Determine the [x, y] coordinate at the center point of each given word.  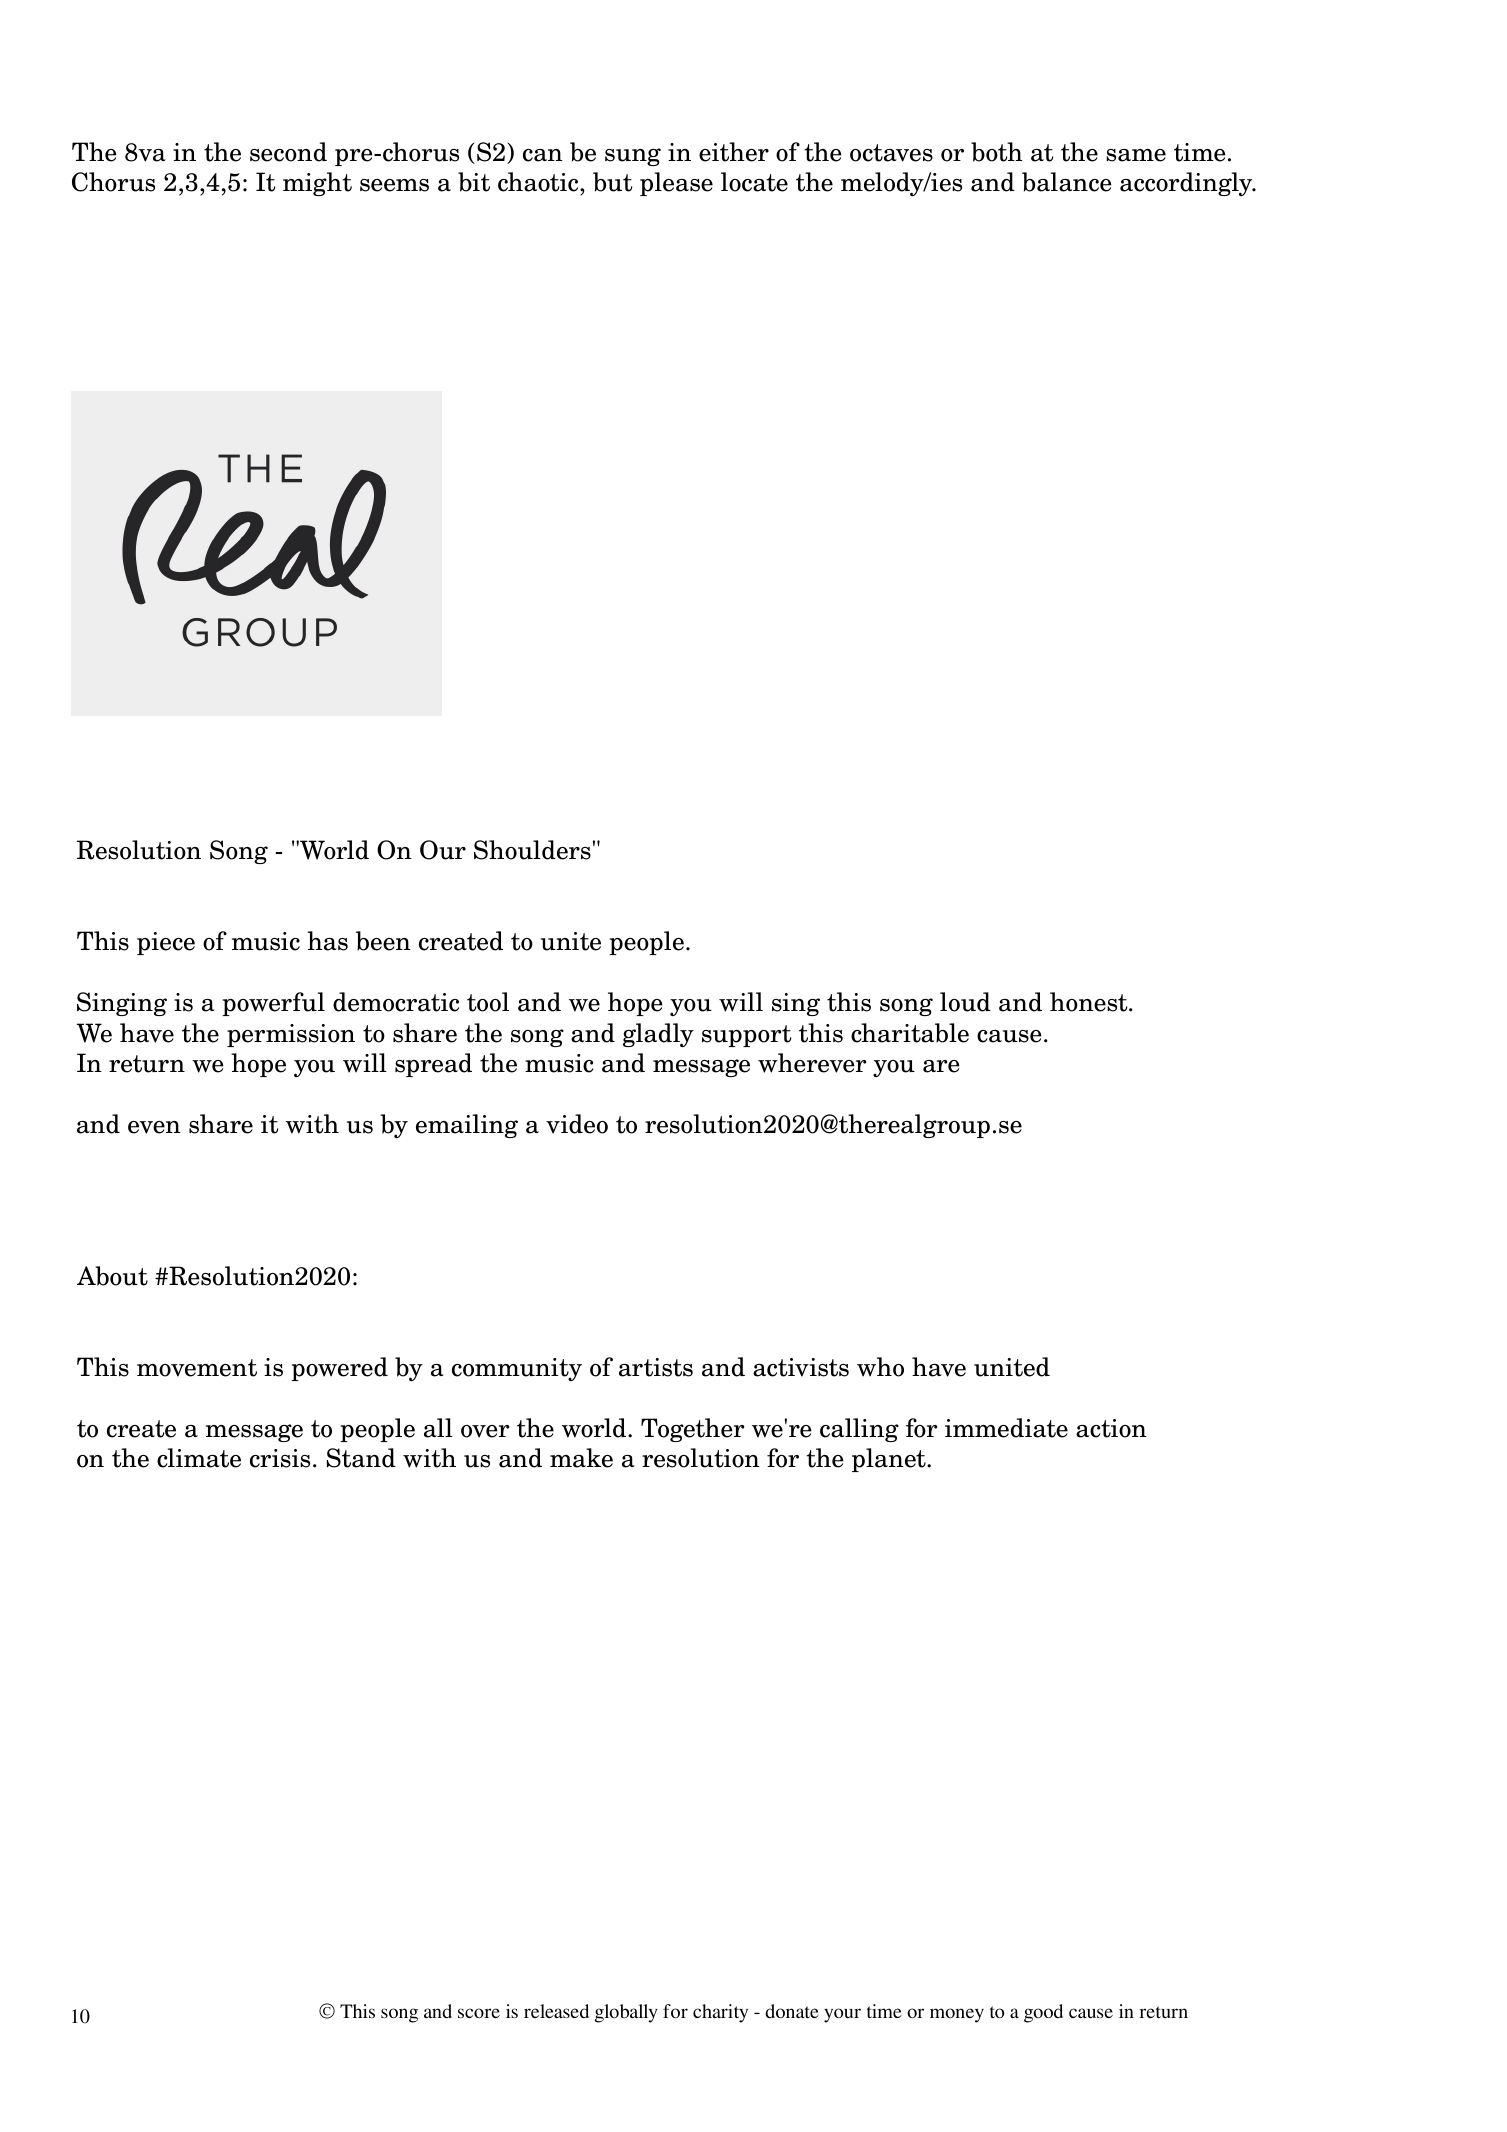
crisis [280, 1458]
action [1111, 1428]
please [676, 184]
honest [1090, 1002]
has [327, 941]
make [581, 1458]
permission [291, 1035]
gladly [658, 1035]
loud [965, 1002]
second [288, 152]
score [479, 2013]
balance [1067, 182]
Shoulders [532, 850]
